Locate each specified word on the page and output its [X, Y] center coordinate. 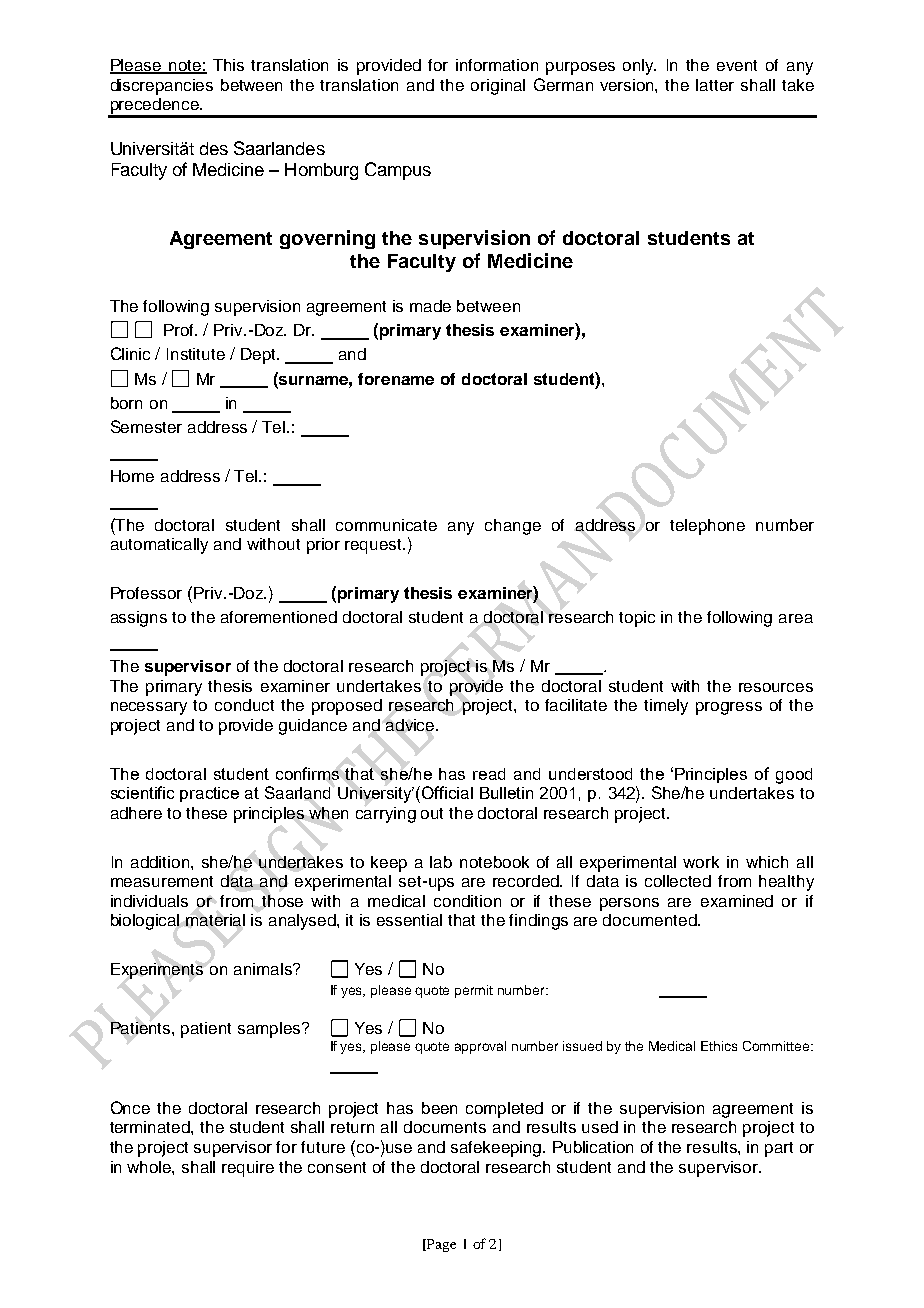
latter [715, 85]
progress [729, 708]
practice [209, 794]
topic [637, 619]
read [489, 774]
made [430, 306]
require [248, 1169]
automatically [159, 546]
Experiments [157, 971]
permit [474, 991]
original [498, 87]
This [228, 65]
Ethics [719, 1046]
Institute [196, 354]
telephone [707, 527]
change [513, 527]
